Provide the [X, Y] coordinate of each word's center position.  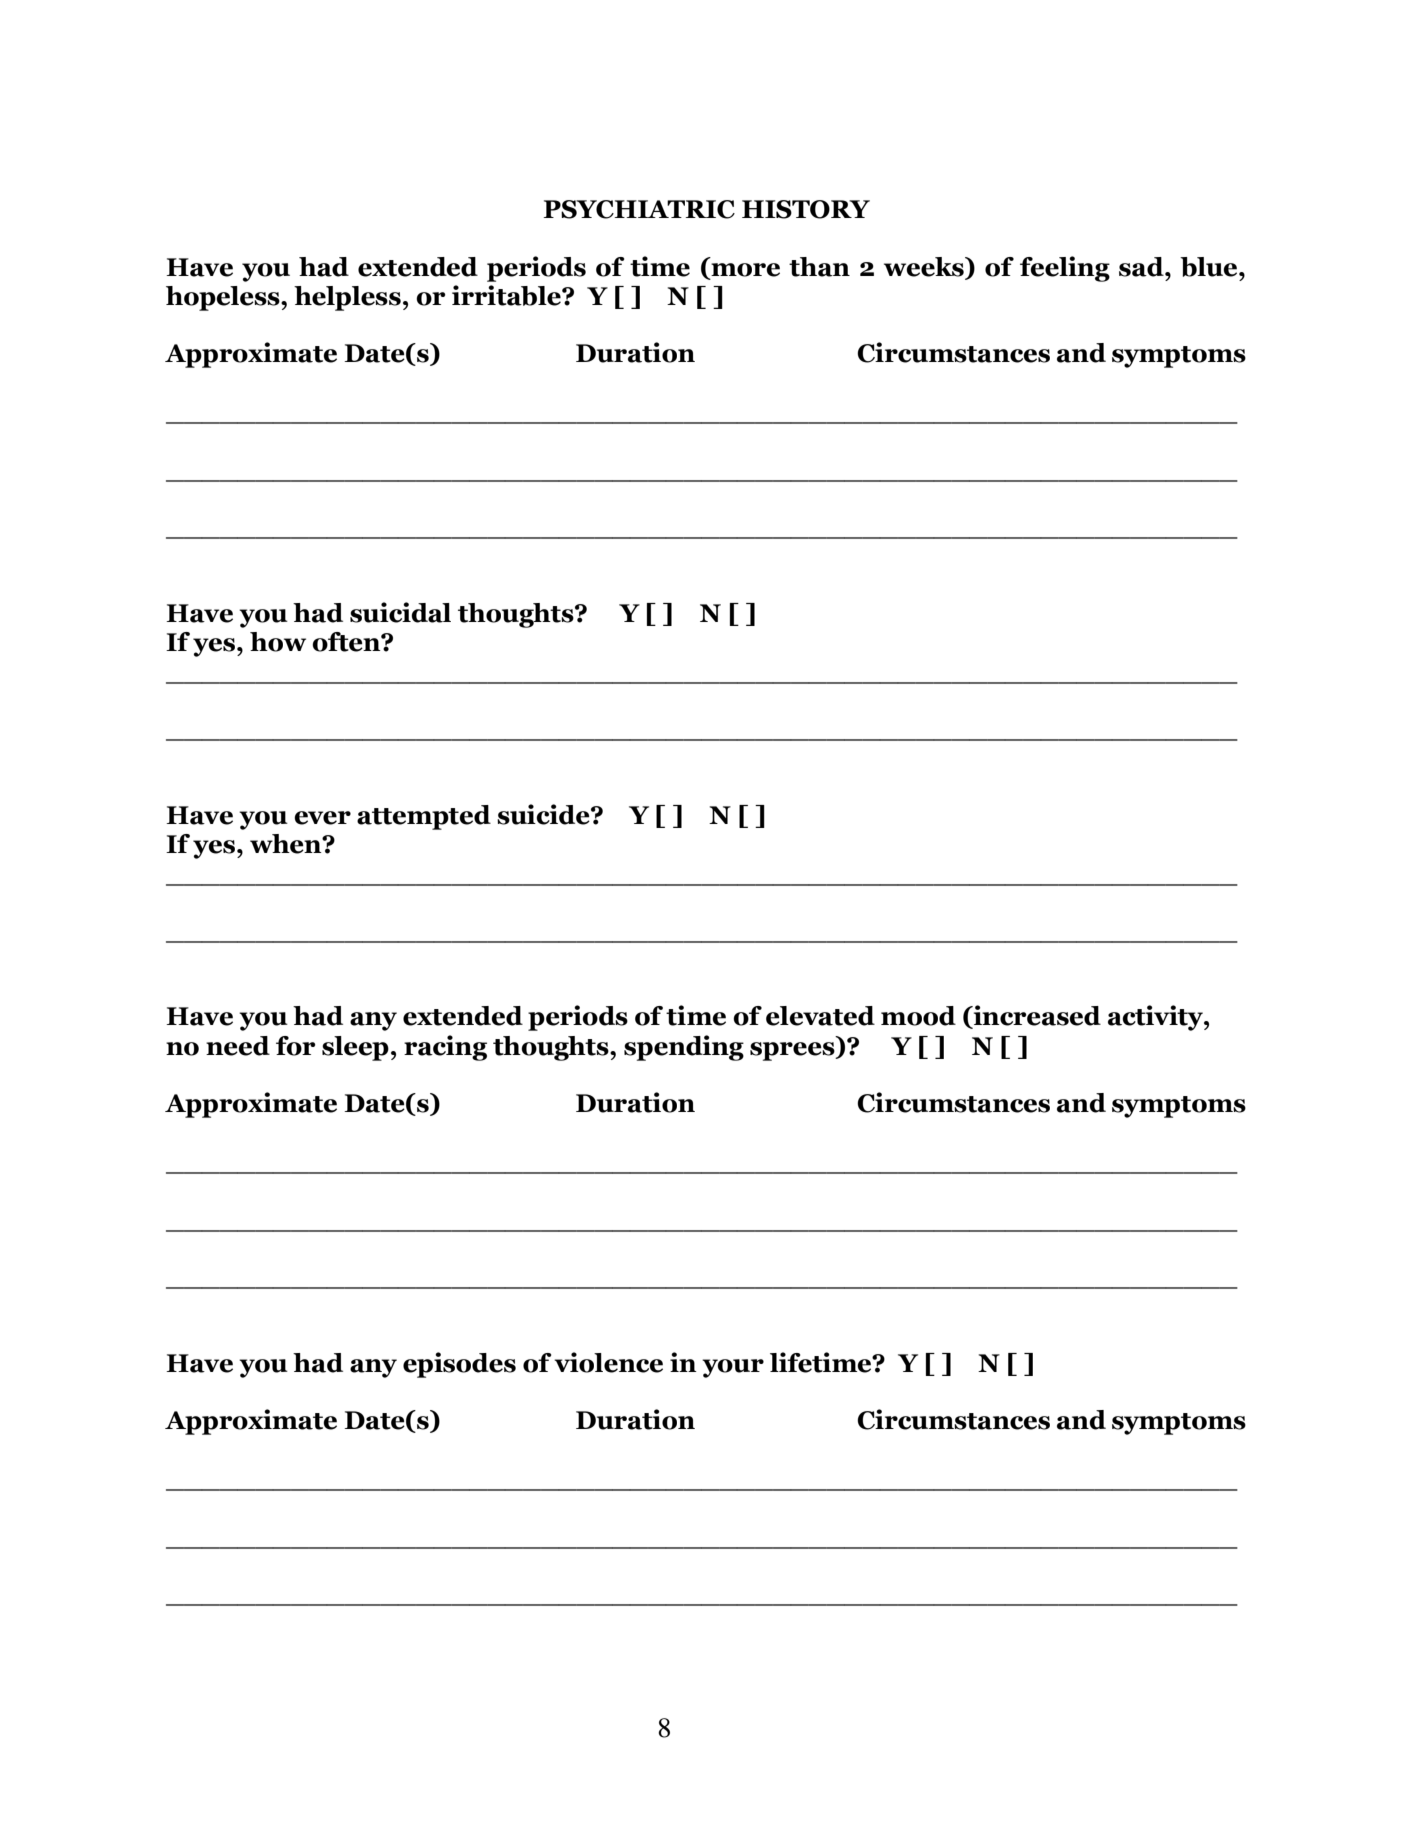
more [744, 271]
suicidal [400, 612]
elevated [820, 1016]
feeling [1065, 269]
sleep [355, 1048]
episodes [459, 1365]
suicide [544, 814]
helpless [347, 298]
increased [1036, 1016]
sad [1142, 267]
